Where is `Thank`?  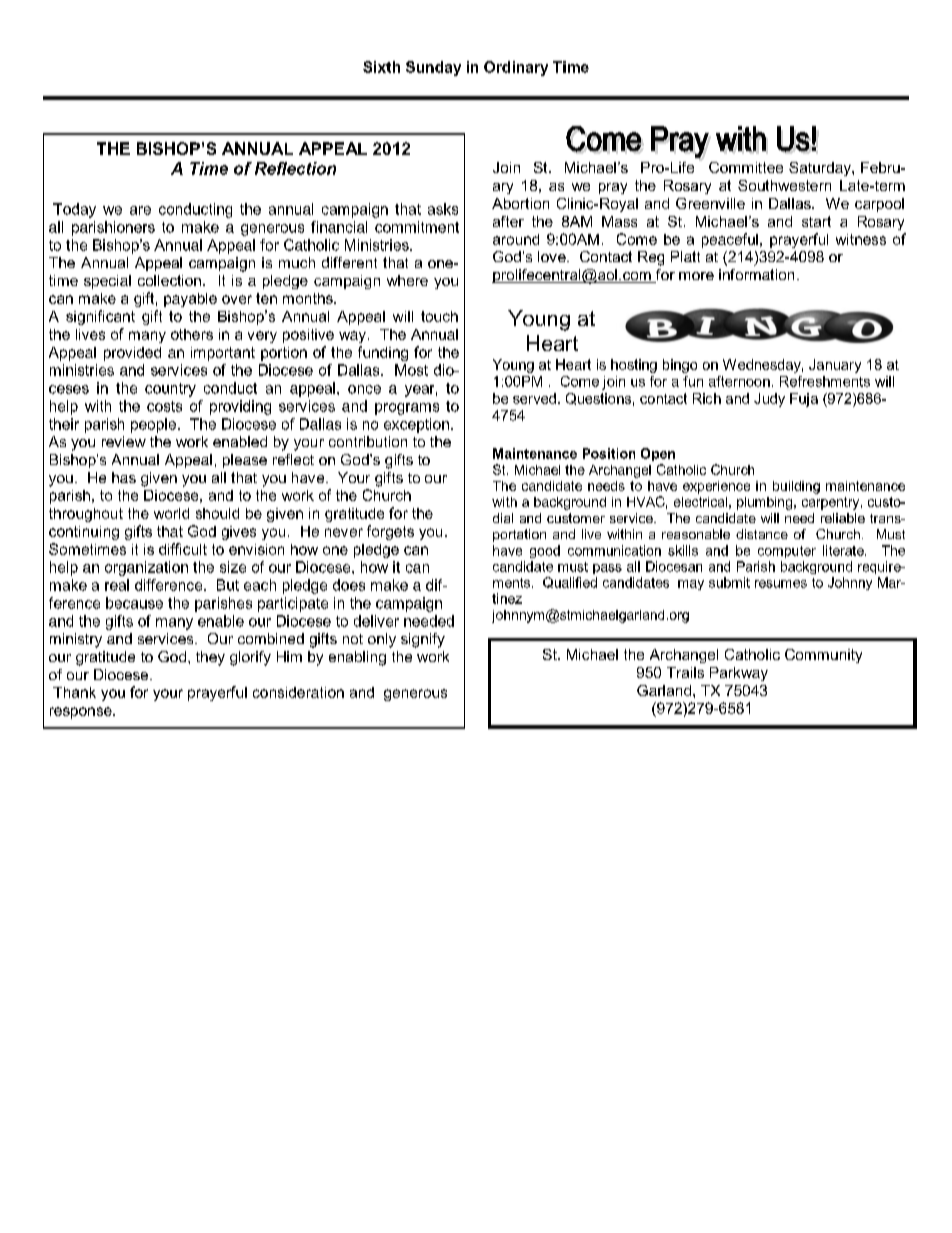 Thank is located at coordinates (74, 692).
